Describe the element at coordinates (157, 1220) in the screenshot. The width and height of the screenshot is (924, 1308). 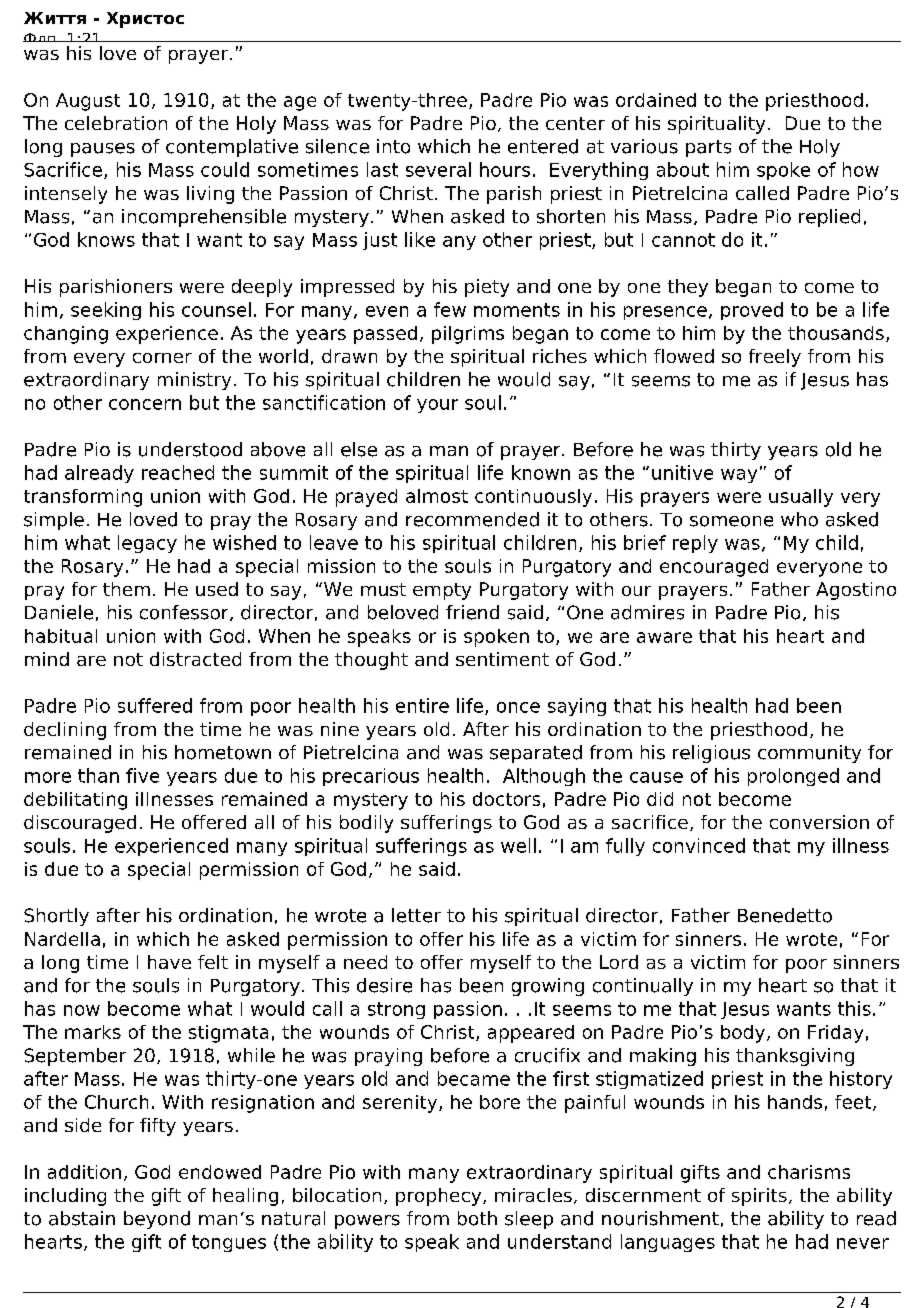
I see `beyond` at that location.
